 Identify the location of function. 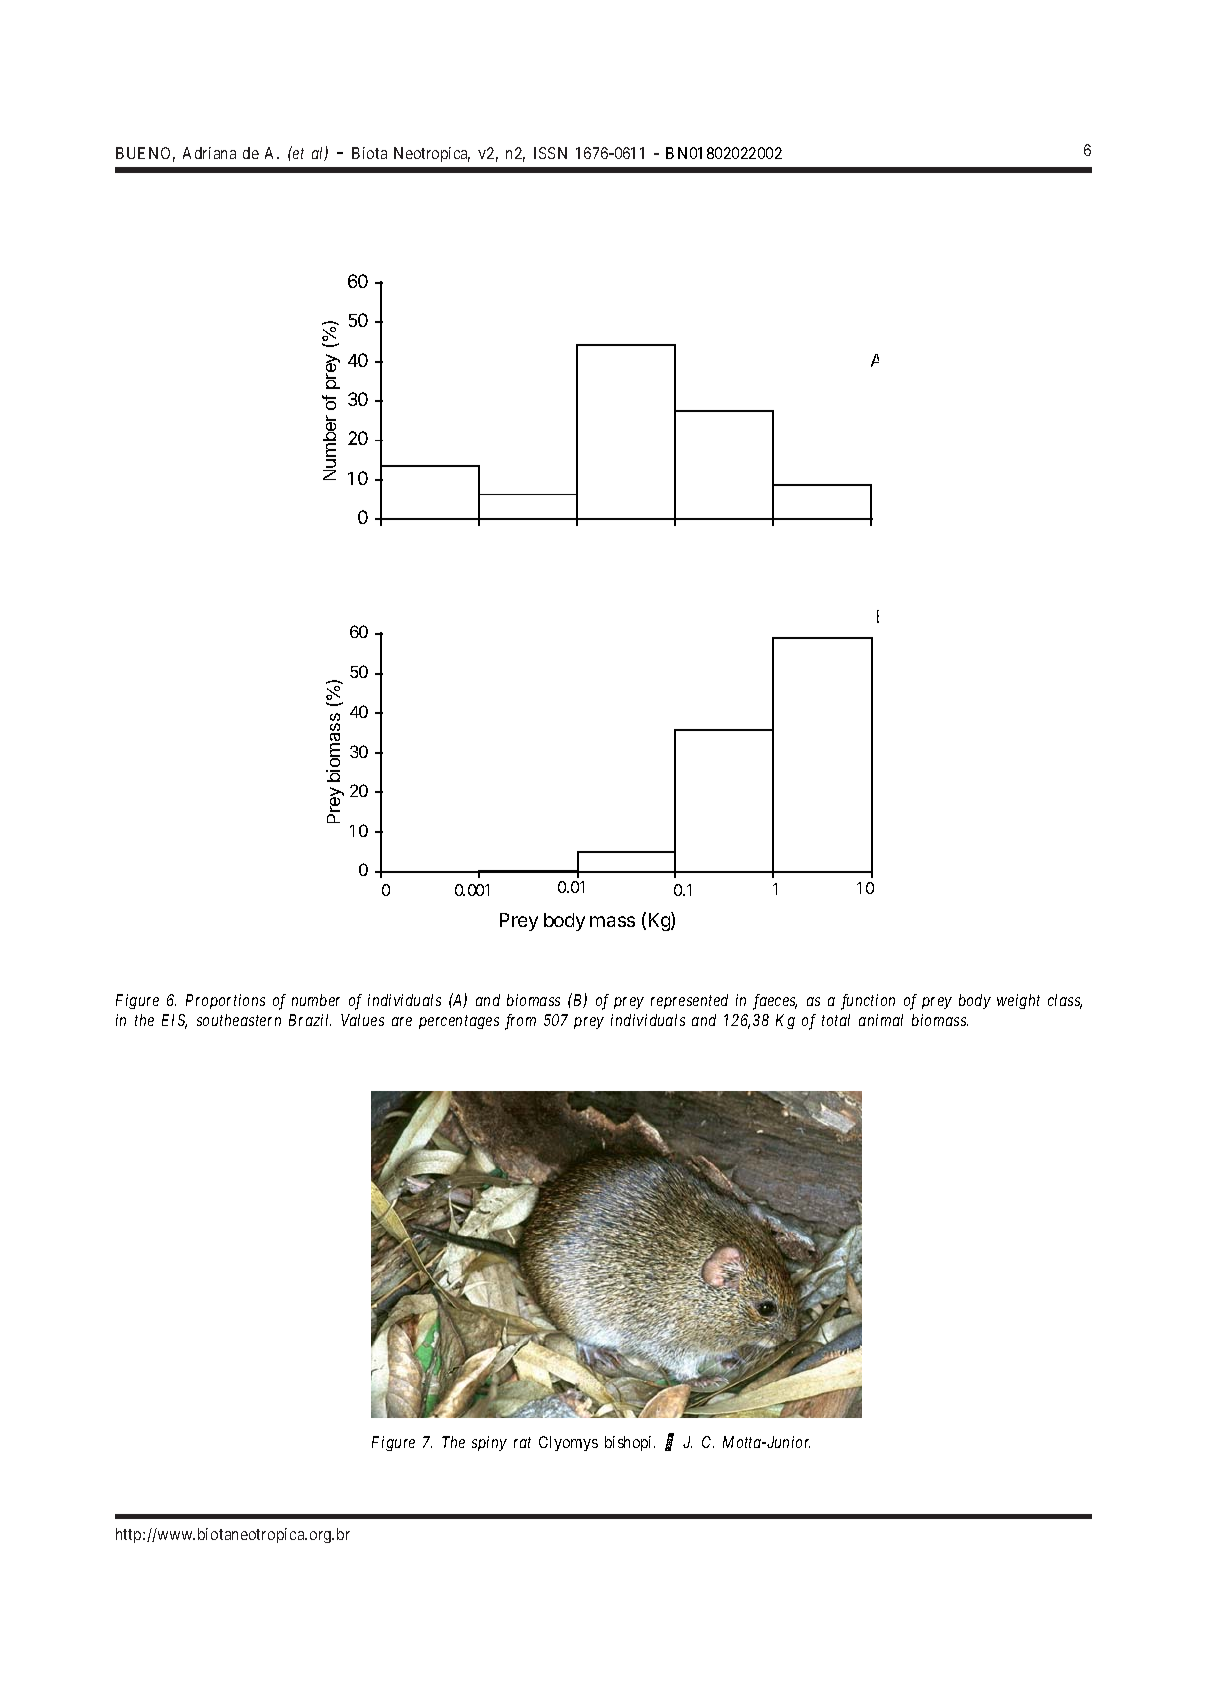
(868, 1002).
